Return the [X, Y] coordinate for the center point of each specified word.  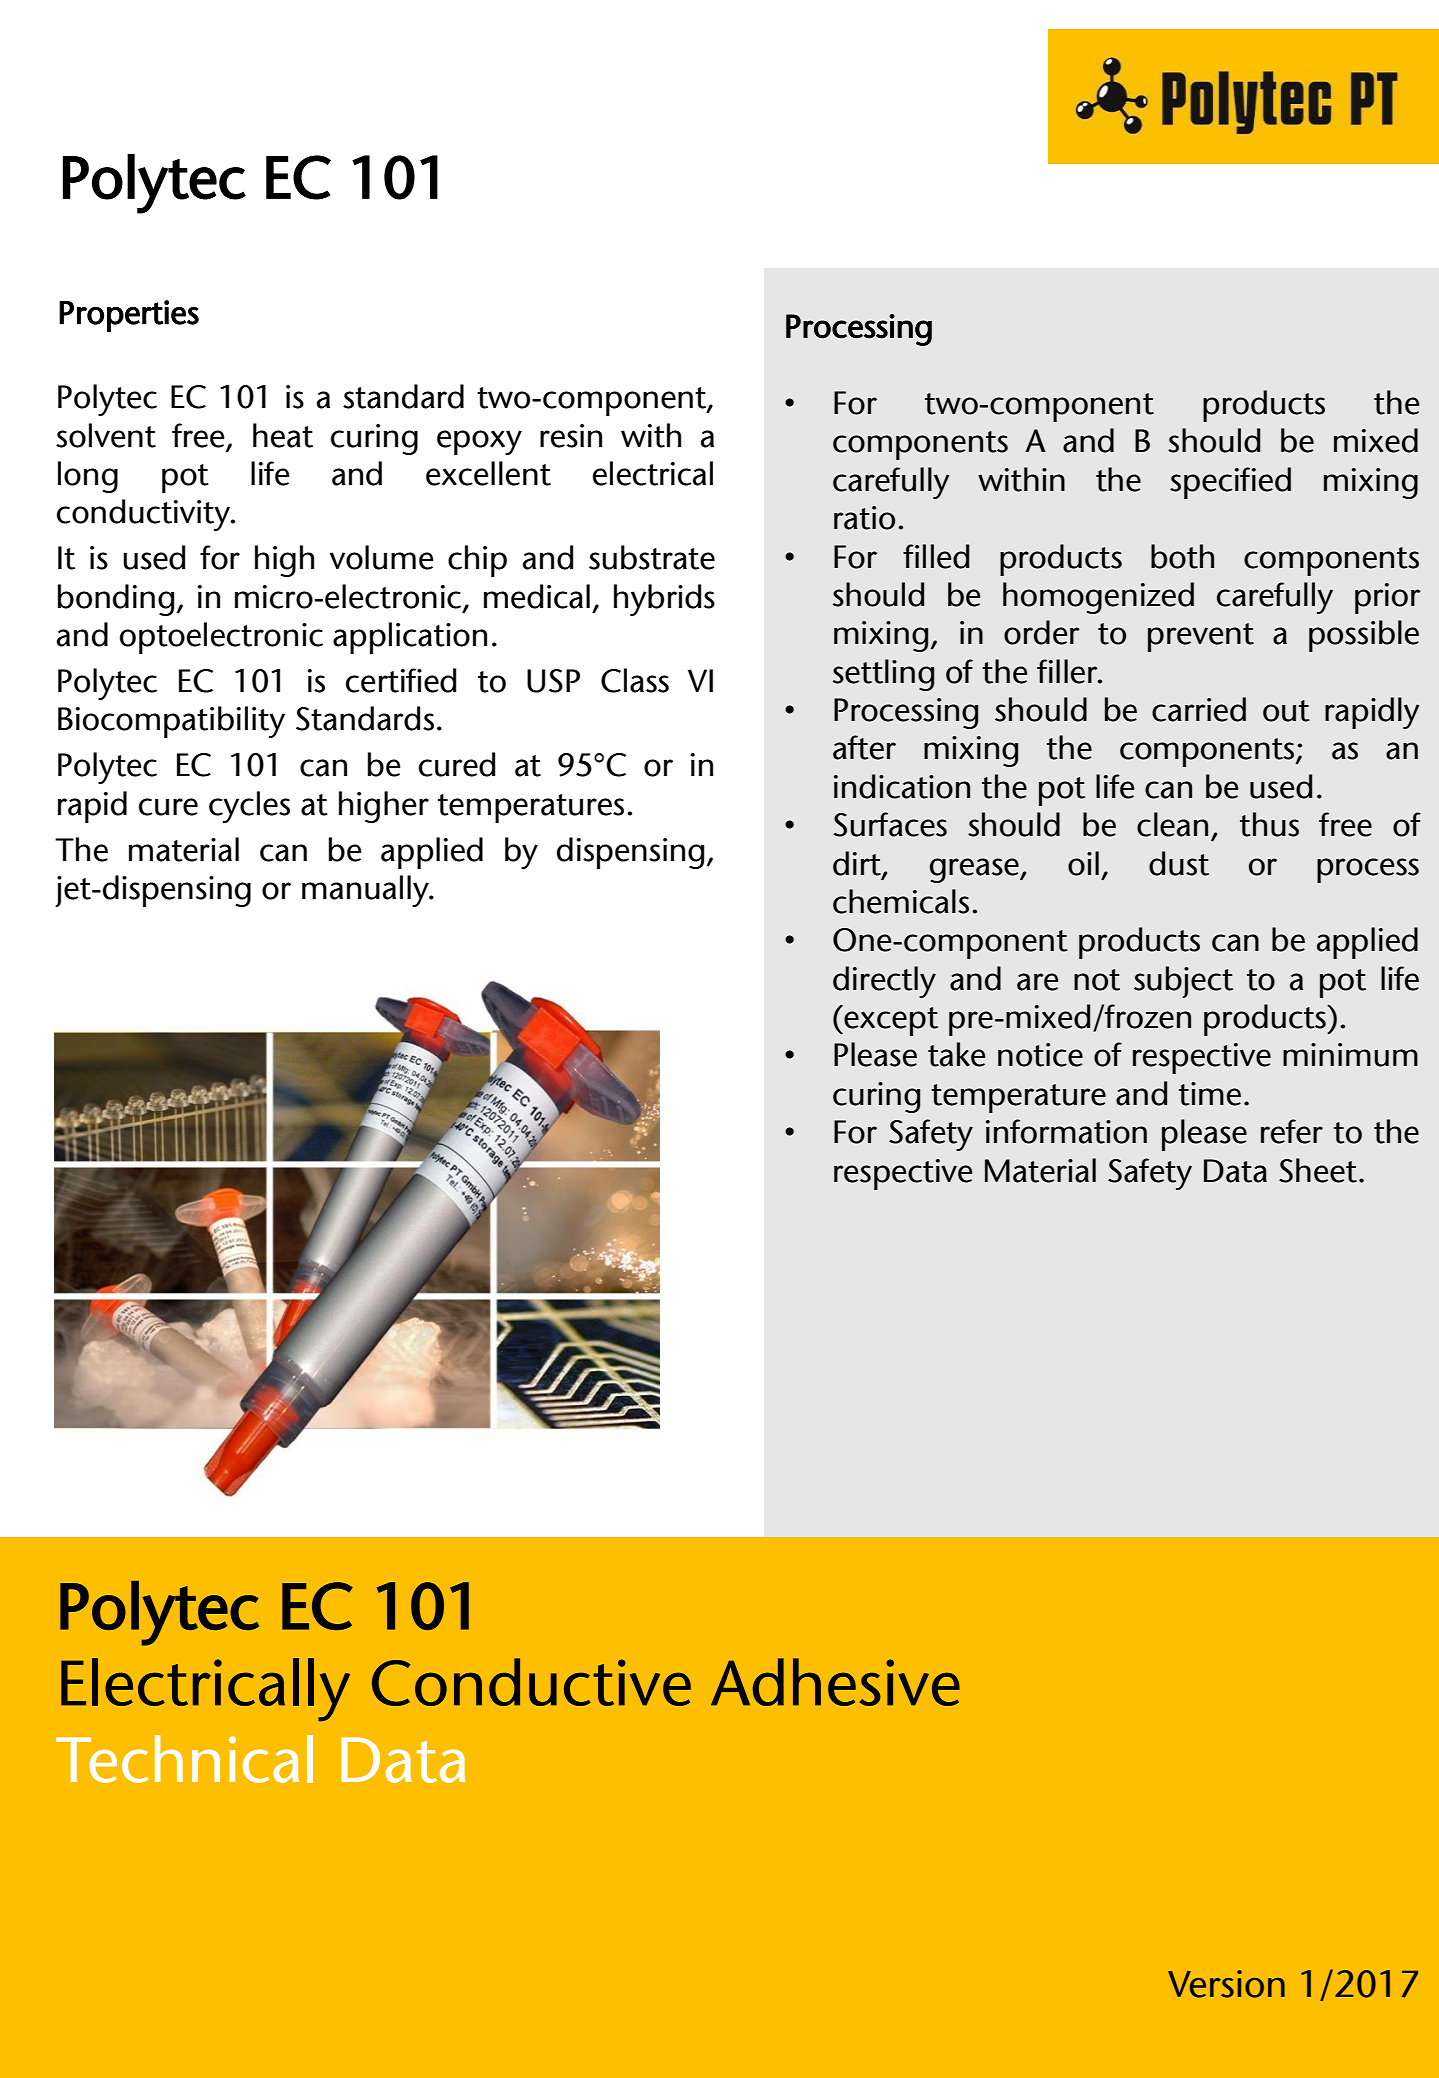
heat [283, 435]
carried [1199, 709]
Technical [184, 1759]
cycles [249, 807]
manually [366, 891]
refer [1292, 1131]
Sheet [1318, 1170]
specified [1230, 483]
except [890, 1020]
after [864, 747]
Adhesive [835, 1682]
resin [571, 436]
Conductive [531, 1682]
